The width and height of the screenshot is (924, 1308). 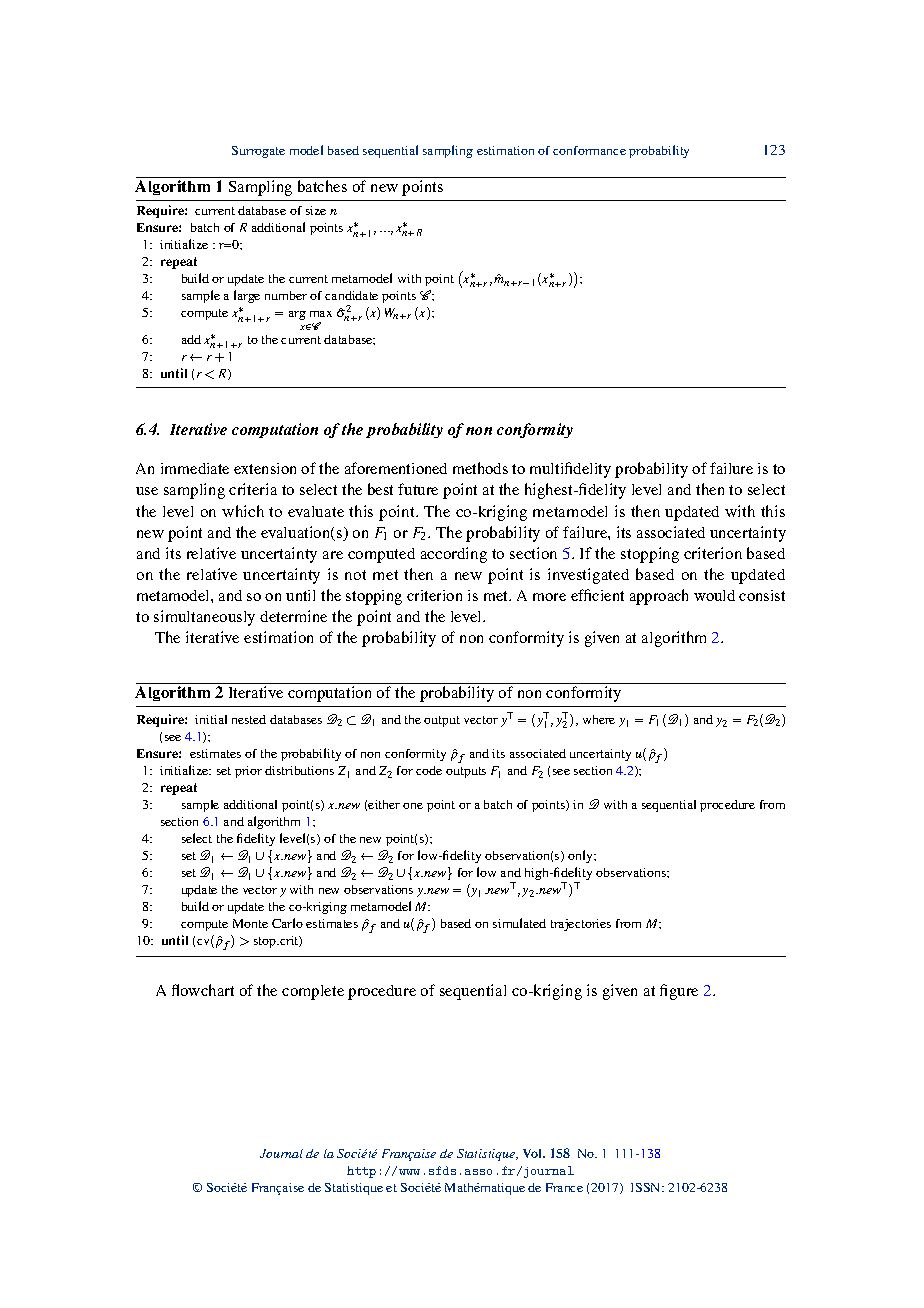 What do you see at coordinates (258, 152) in the screenshot?
I see `Surrogate` at bounding box center [258, 152].
